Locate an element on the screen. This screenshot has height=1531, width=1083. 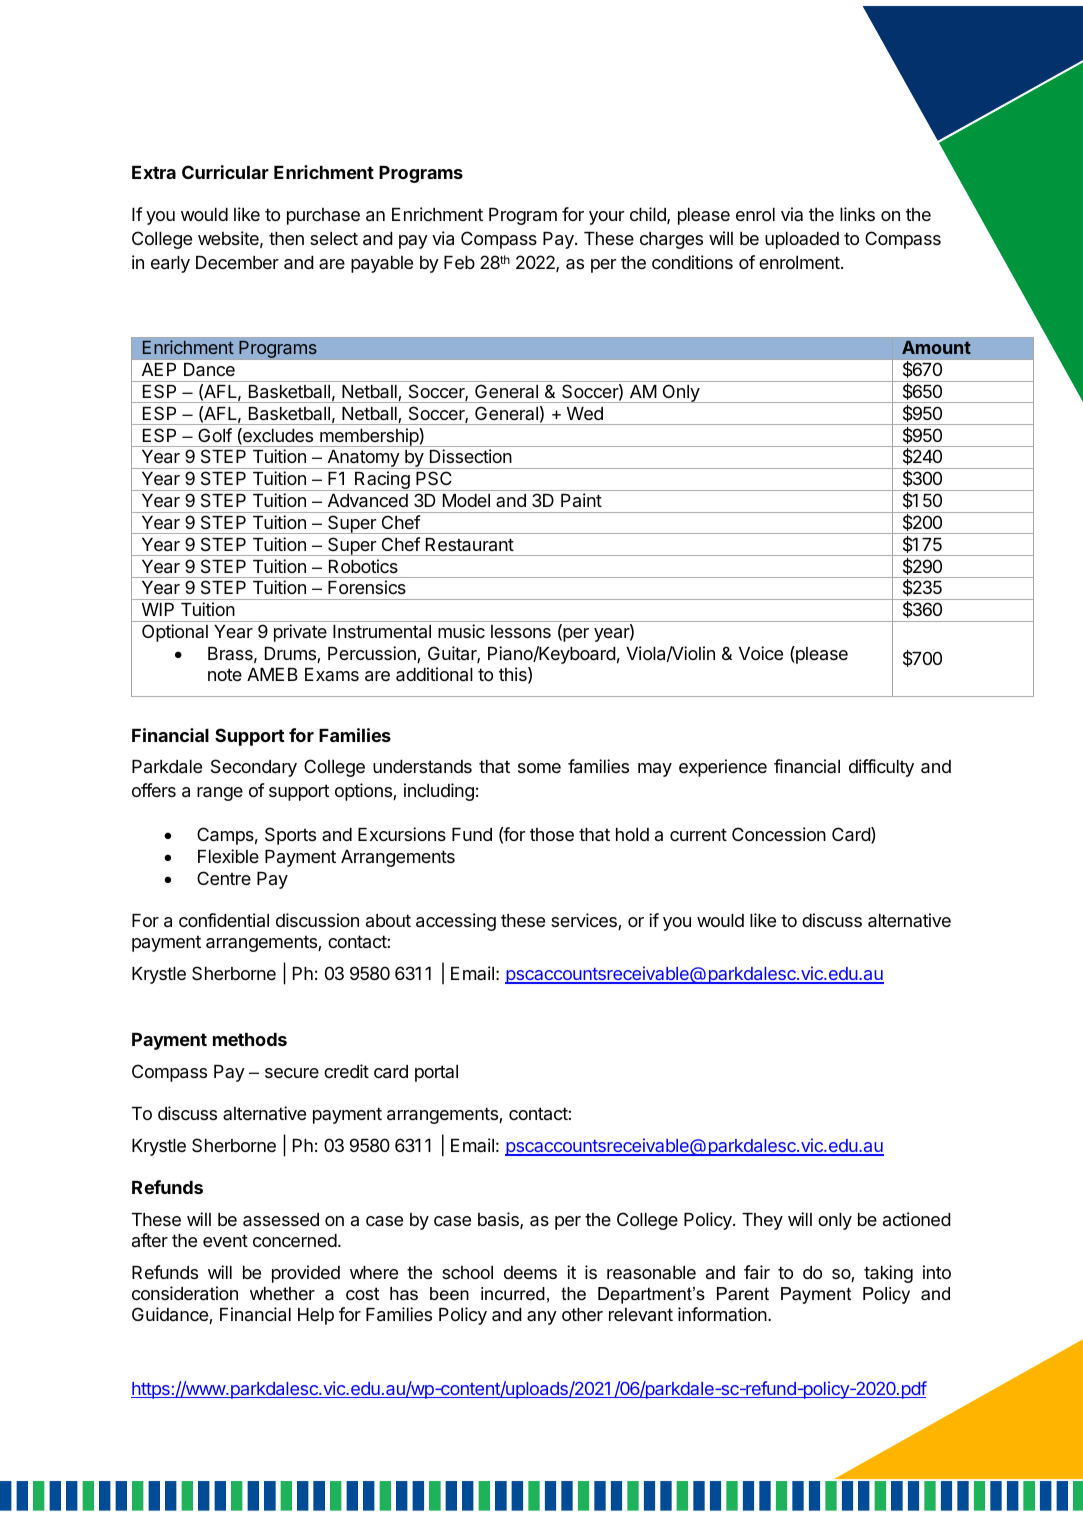
Concession is located at coordinates (779, 834).
